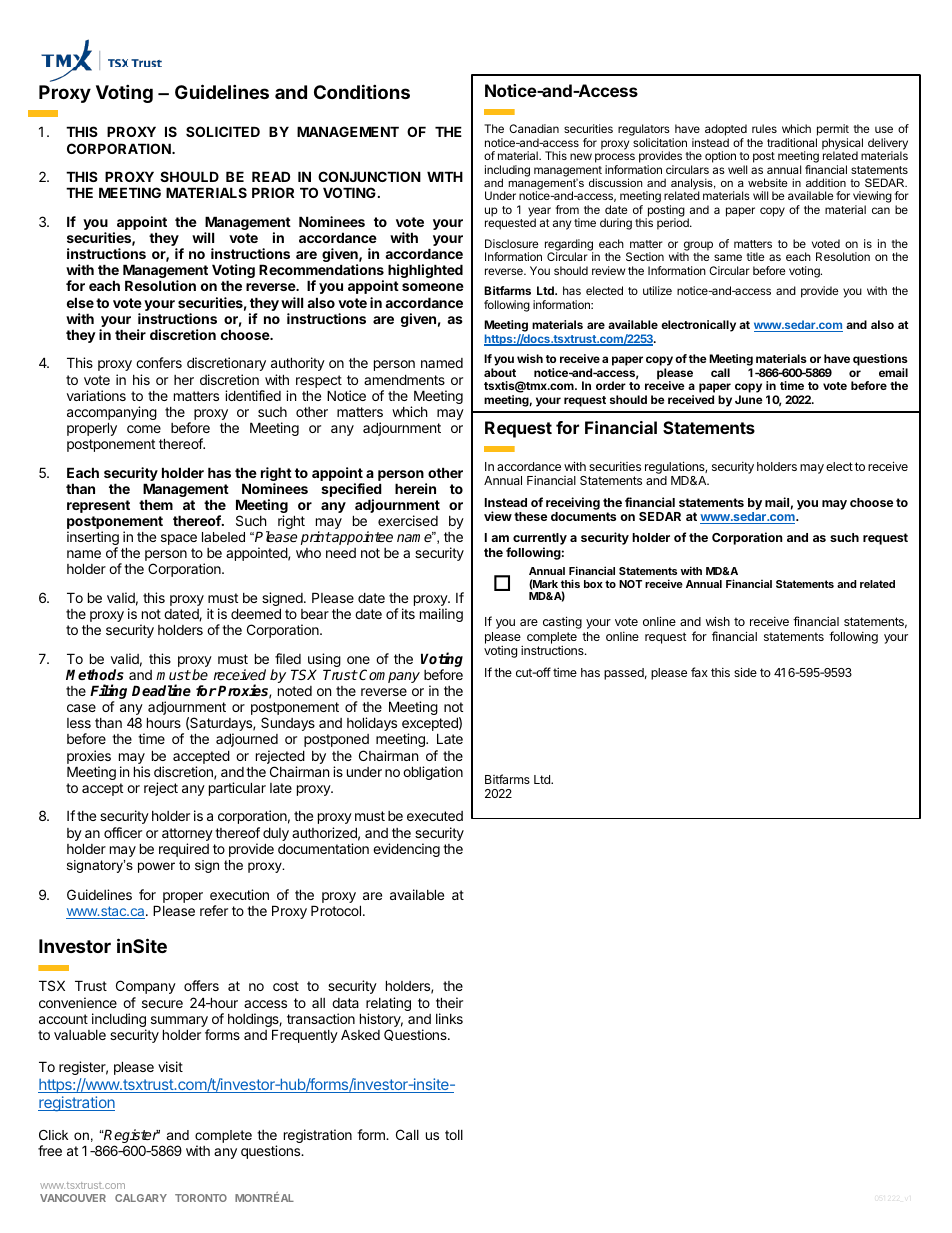  I want to click on June, so click(749, 399).
